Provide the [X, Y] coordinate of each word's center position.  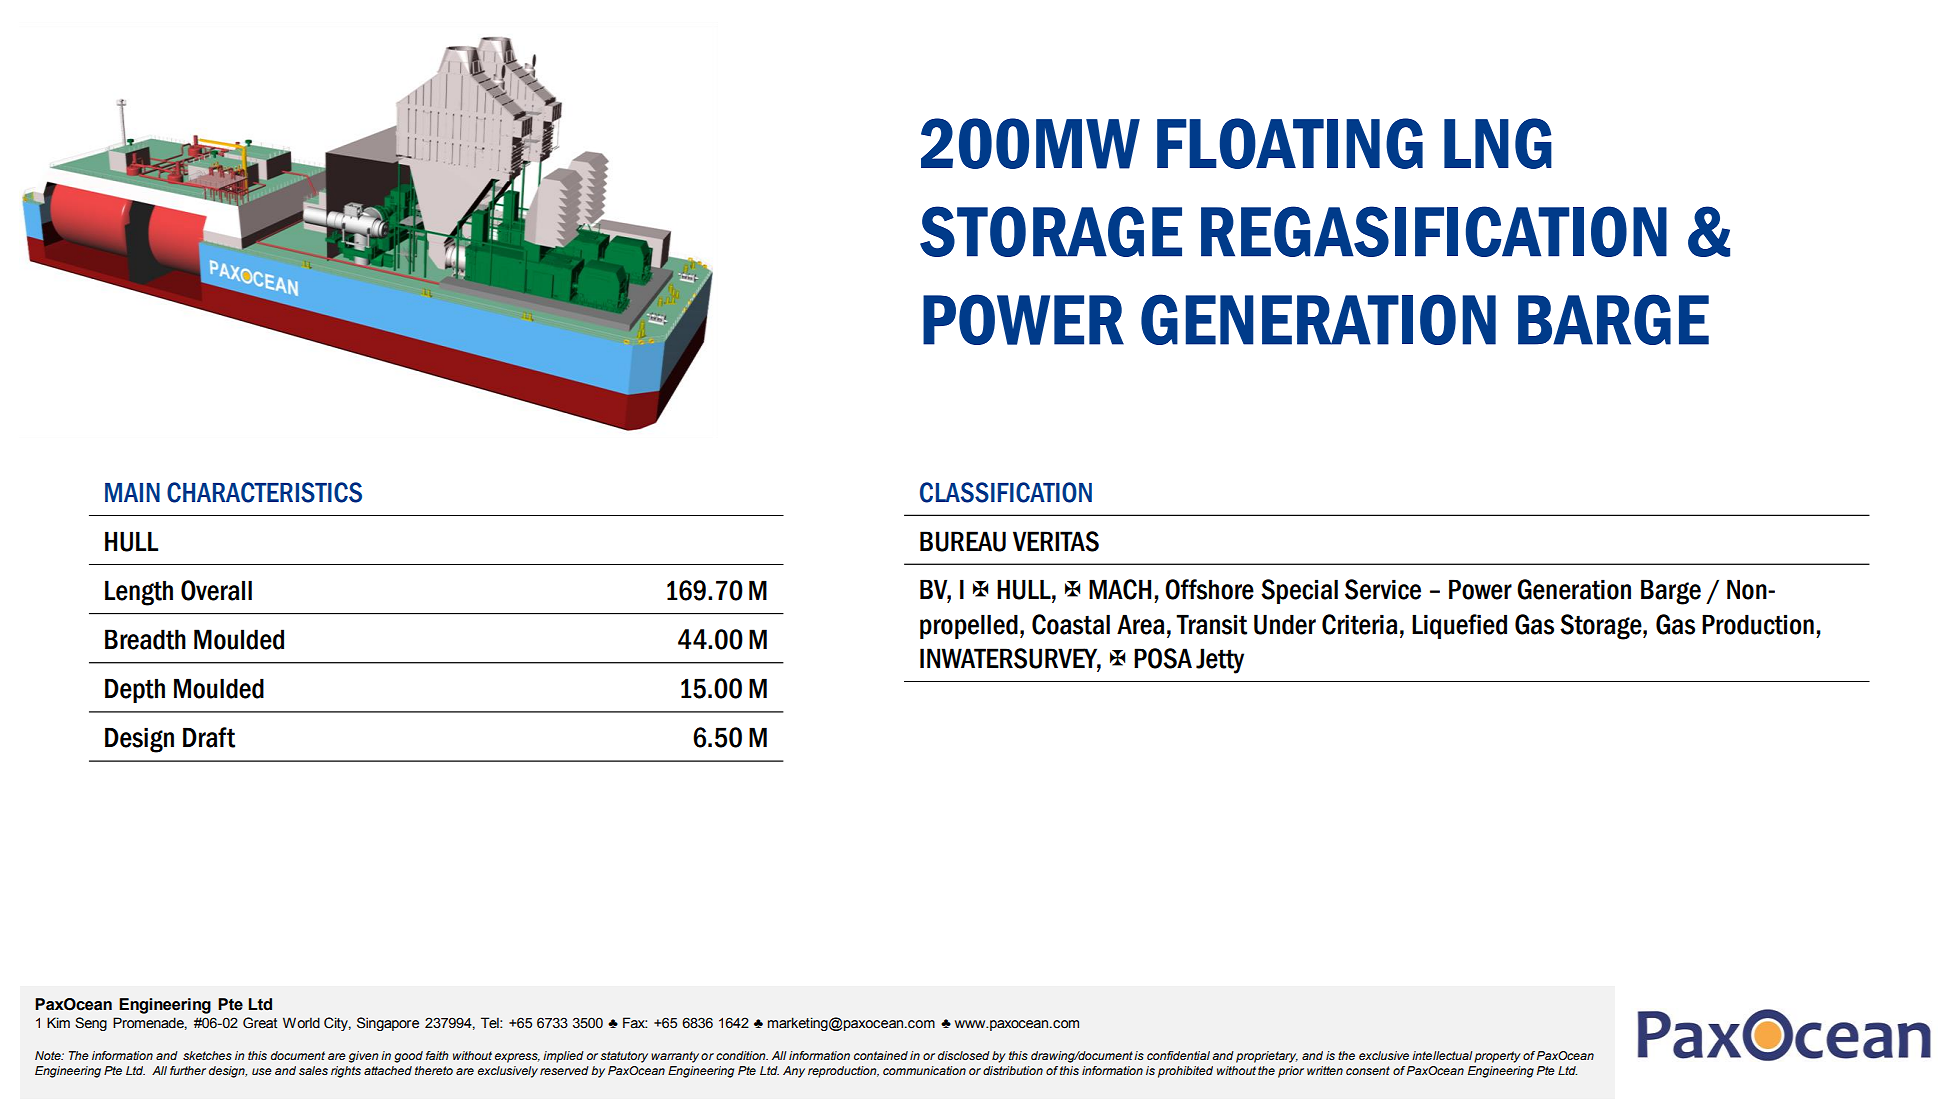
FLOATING [1290, 143]
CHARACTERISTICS [264, 492]
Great [260, 1023]
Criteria [1360, 624]
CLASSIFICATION [1006, 492]
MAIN [132, 492]
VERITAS [1056, 541]
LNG [1498, 143]
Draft [209, 737]
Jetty [1220, 661]
